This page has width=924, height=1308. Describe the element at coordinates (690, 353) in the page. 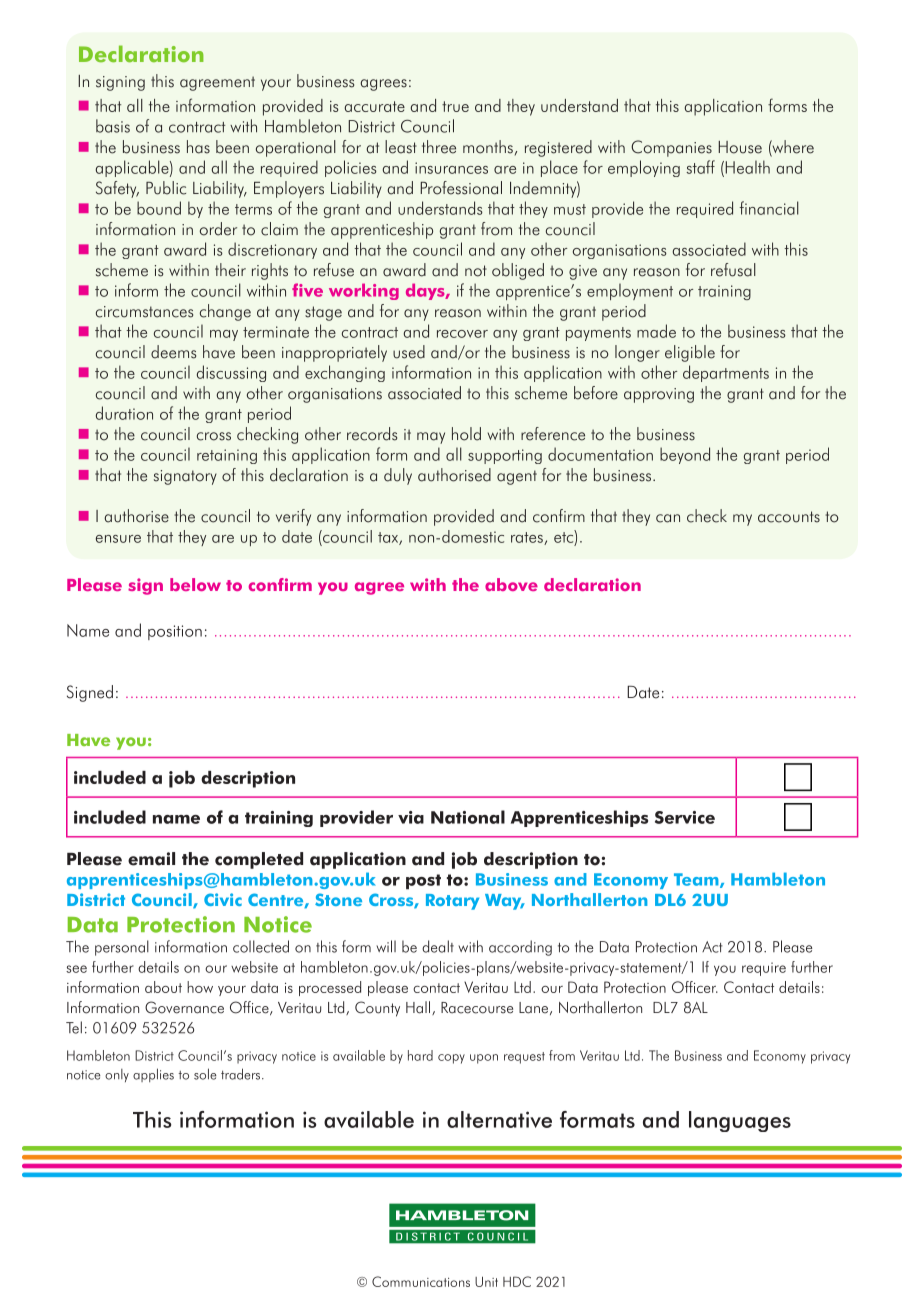

I see `eligible` at that location.
